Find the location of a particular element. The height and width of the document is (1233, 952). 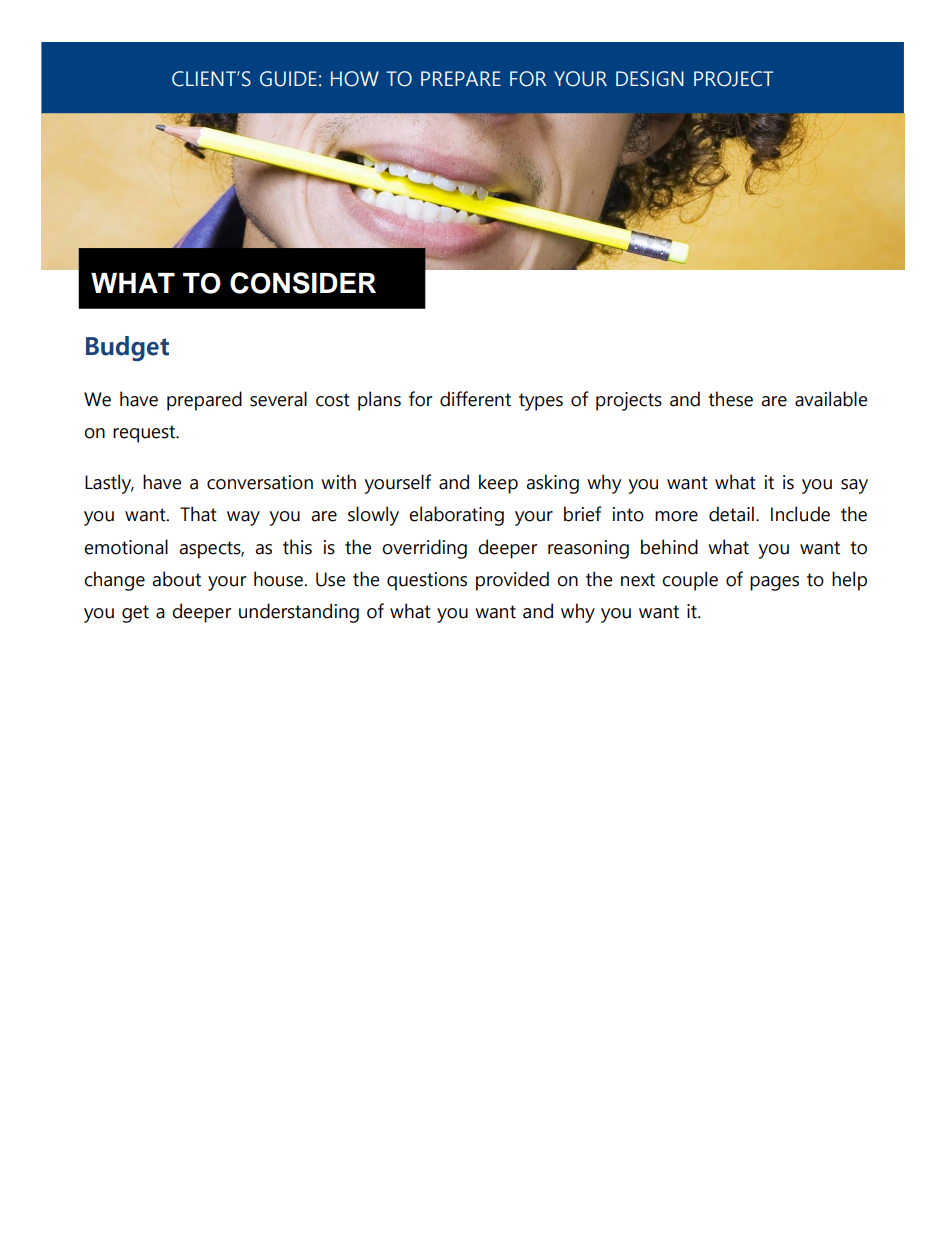

GUIDE is located at coordinates (288, 79).
